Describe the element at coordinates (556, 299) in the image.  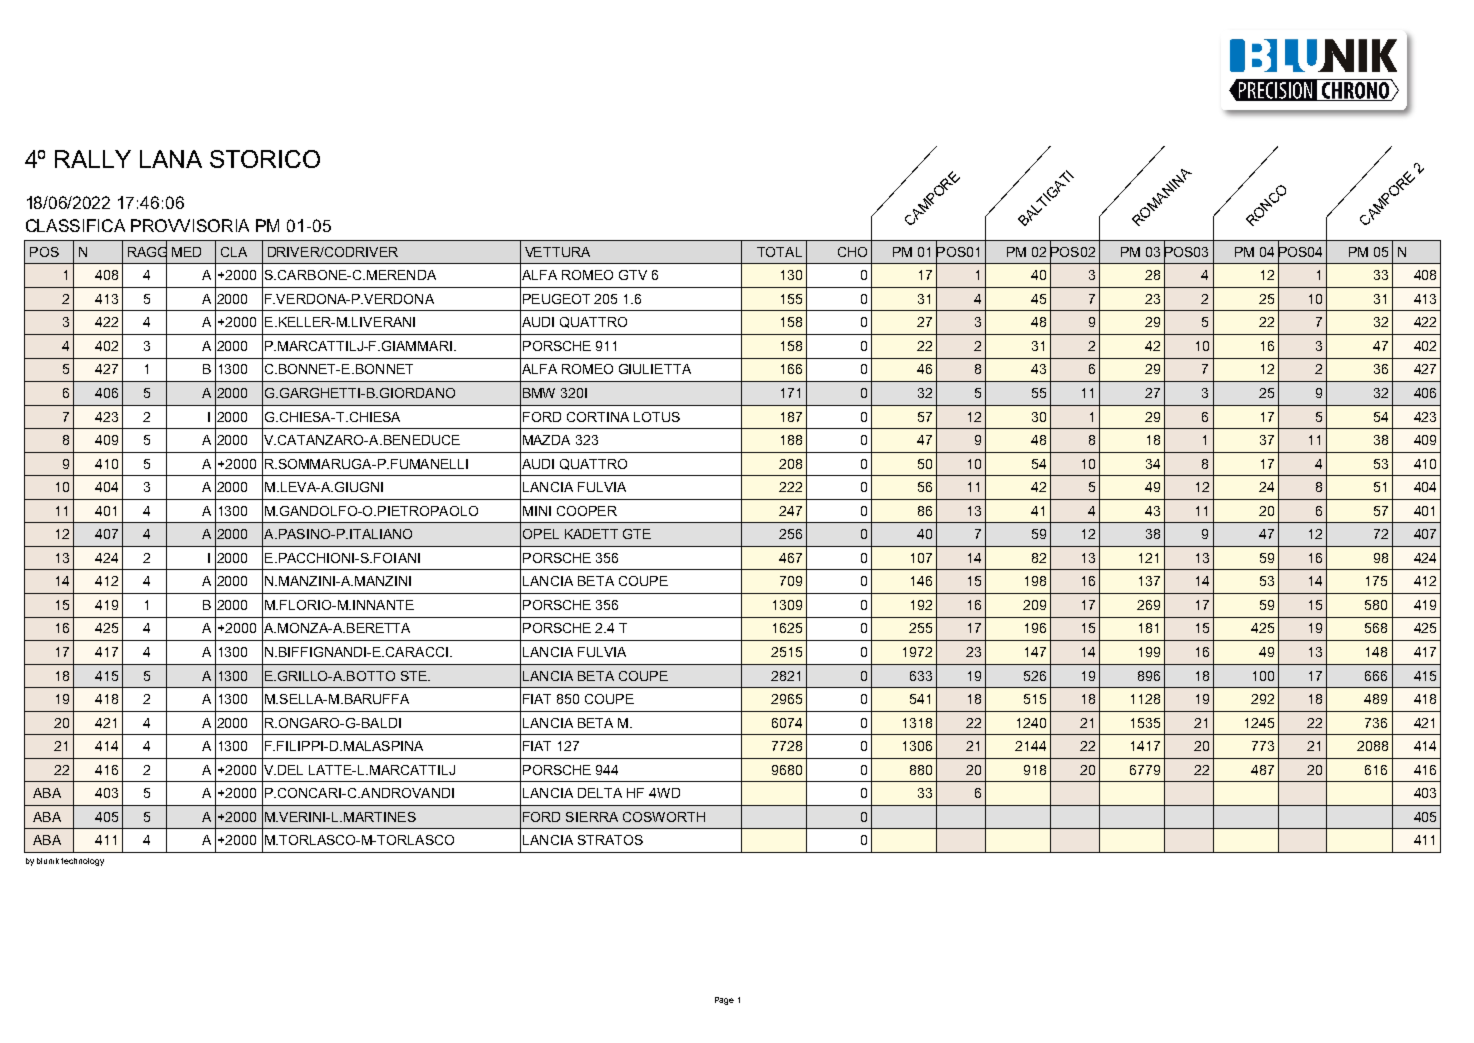
I see `PEUGEOT` at that location.
